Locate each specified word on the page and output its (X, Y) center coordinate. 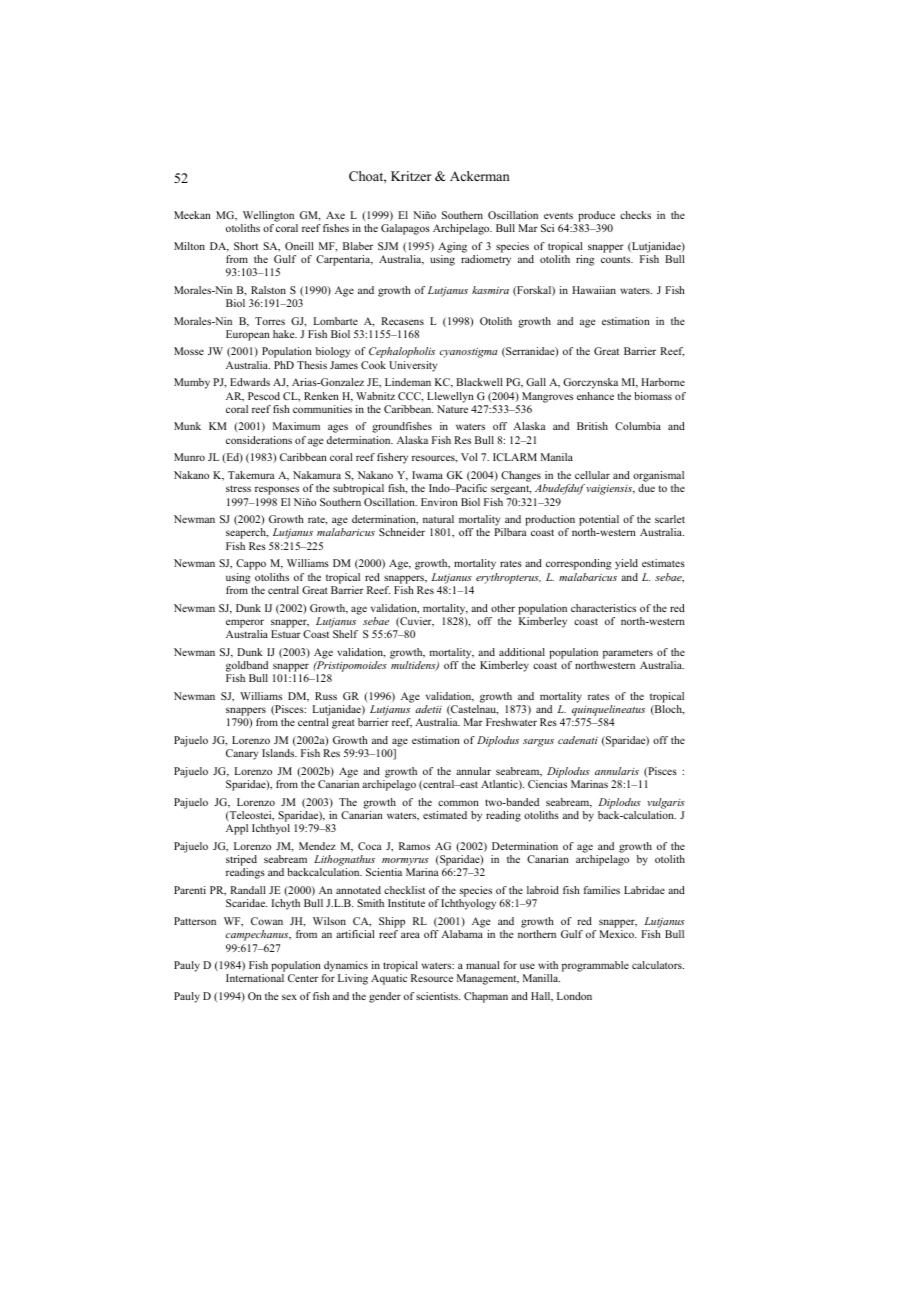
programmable (595, 966)
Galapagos (405, 229)
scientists (438, 996)
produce (596, 216)
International (255, 978)
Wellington (268, 216)
